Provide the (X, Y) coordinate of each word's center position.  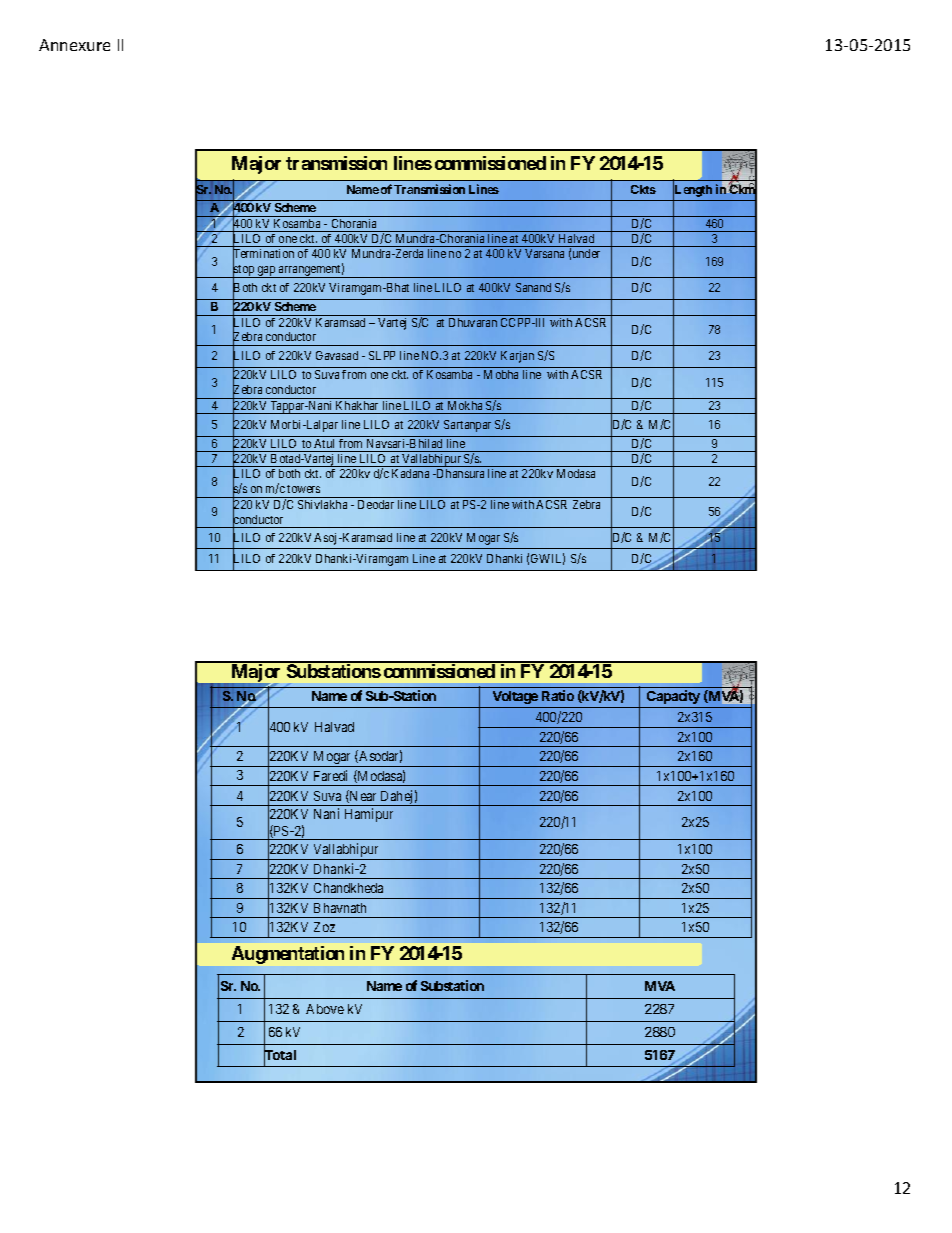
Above (325, 1009)
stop (244, 271)
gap (267, 272)
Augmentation (288, 955)
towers (303, 489)
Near (362, 796)
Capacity (673, 697)
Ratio (558, 695)
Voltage (515, 697)
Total (280, 1055)
